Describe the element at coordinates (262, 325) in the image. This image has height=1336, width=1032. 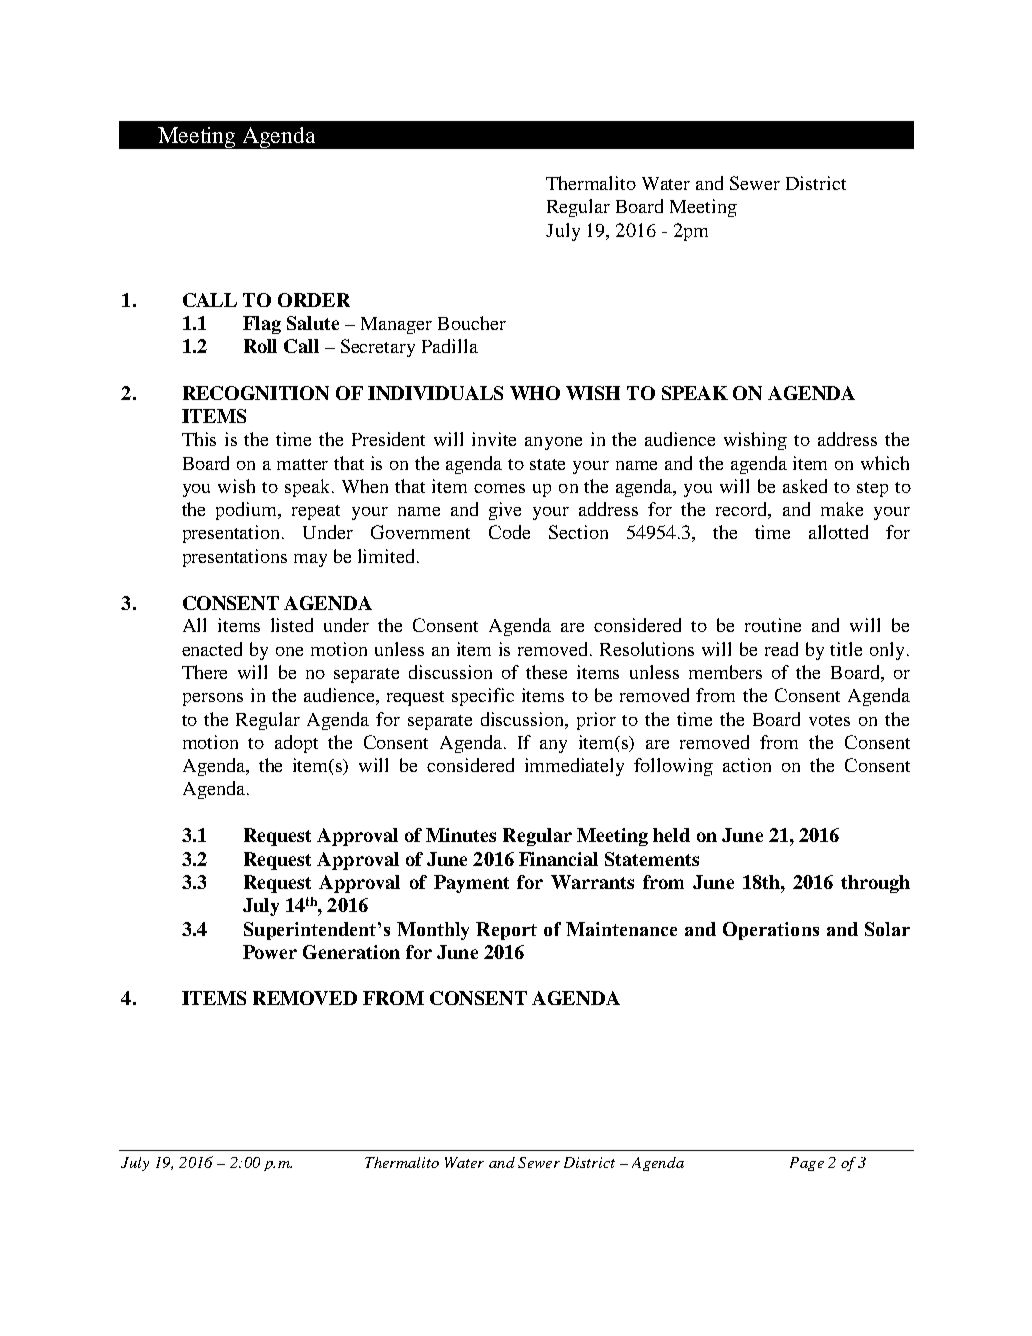
I see `Flag` at that location.
